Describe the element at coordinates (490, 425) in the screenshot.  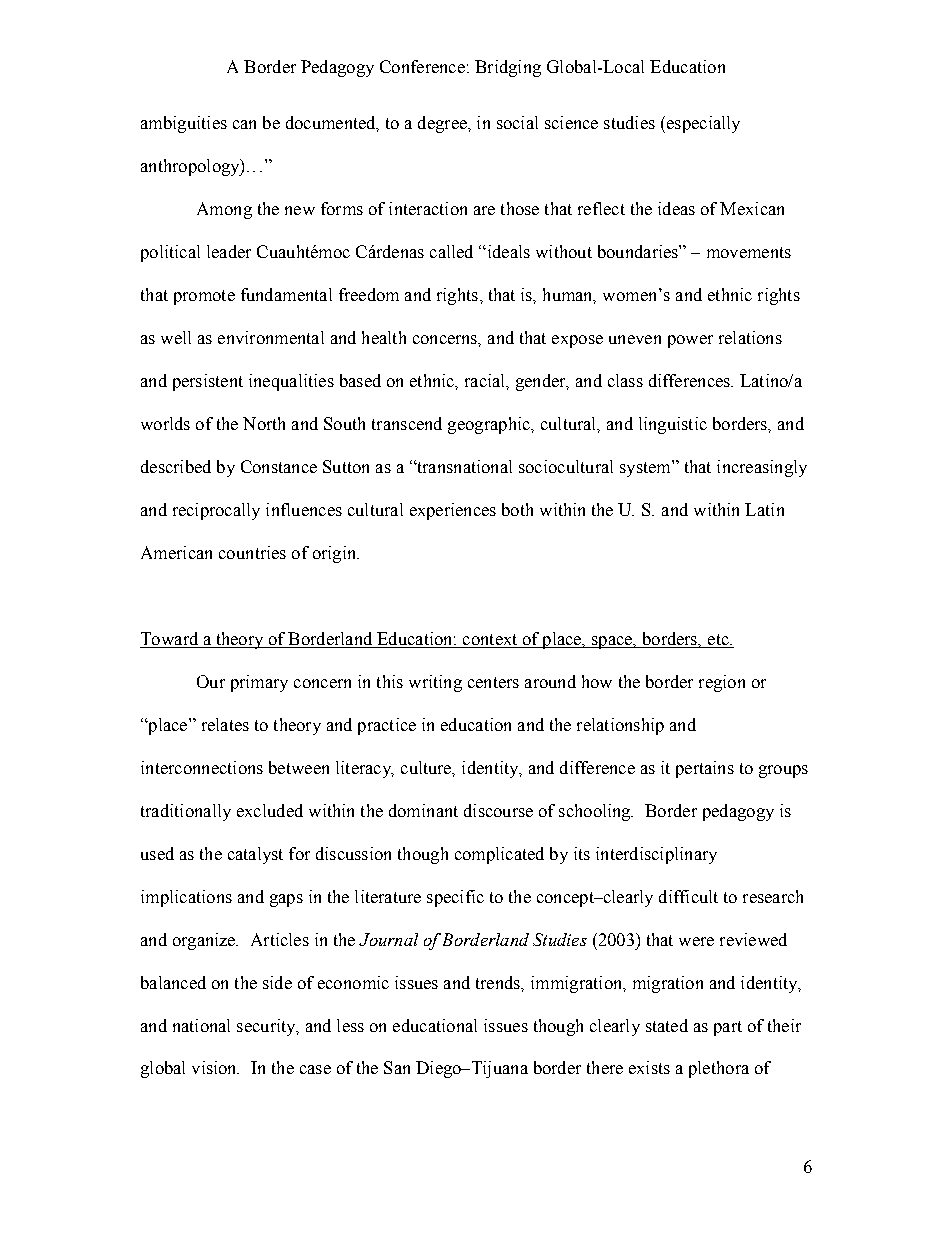
I see `geographic` at that location.
